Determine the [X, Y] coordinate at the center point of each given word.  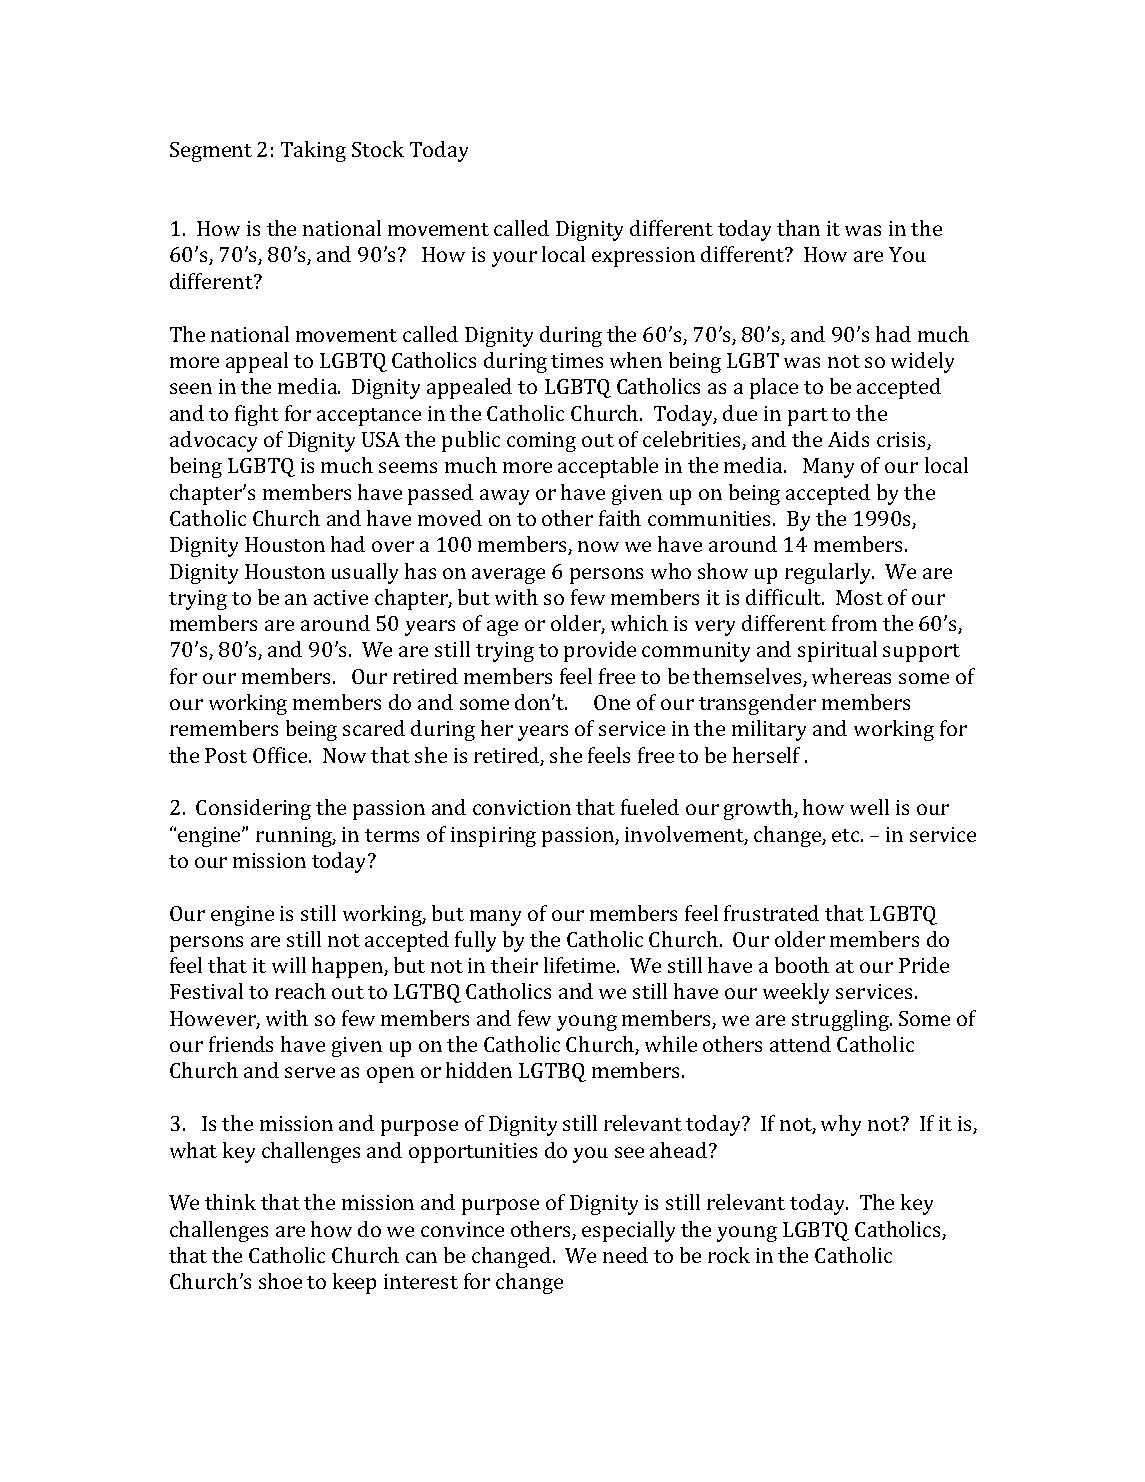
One [612, 702]
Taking [313, 151]
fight [257, 415]
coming [541, 442]
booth [802, 965]
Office [281, 755]
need [625, 1255]
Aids [848, 439]
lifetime [581, 965]
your [514, 259]
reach [300, 991]
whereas [851, 676]
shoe [280, 1281]
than [798, 228]
